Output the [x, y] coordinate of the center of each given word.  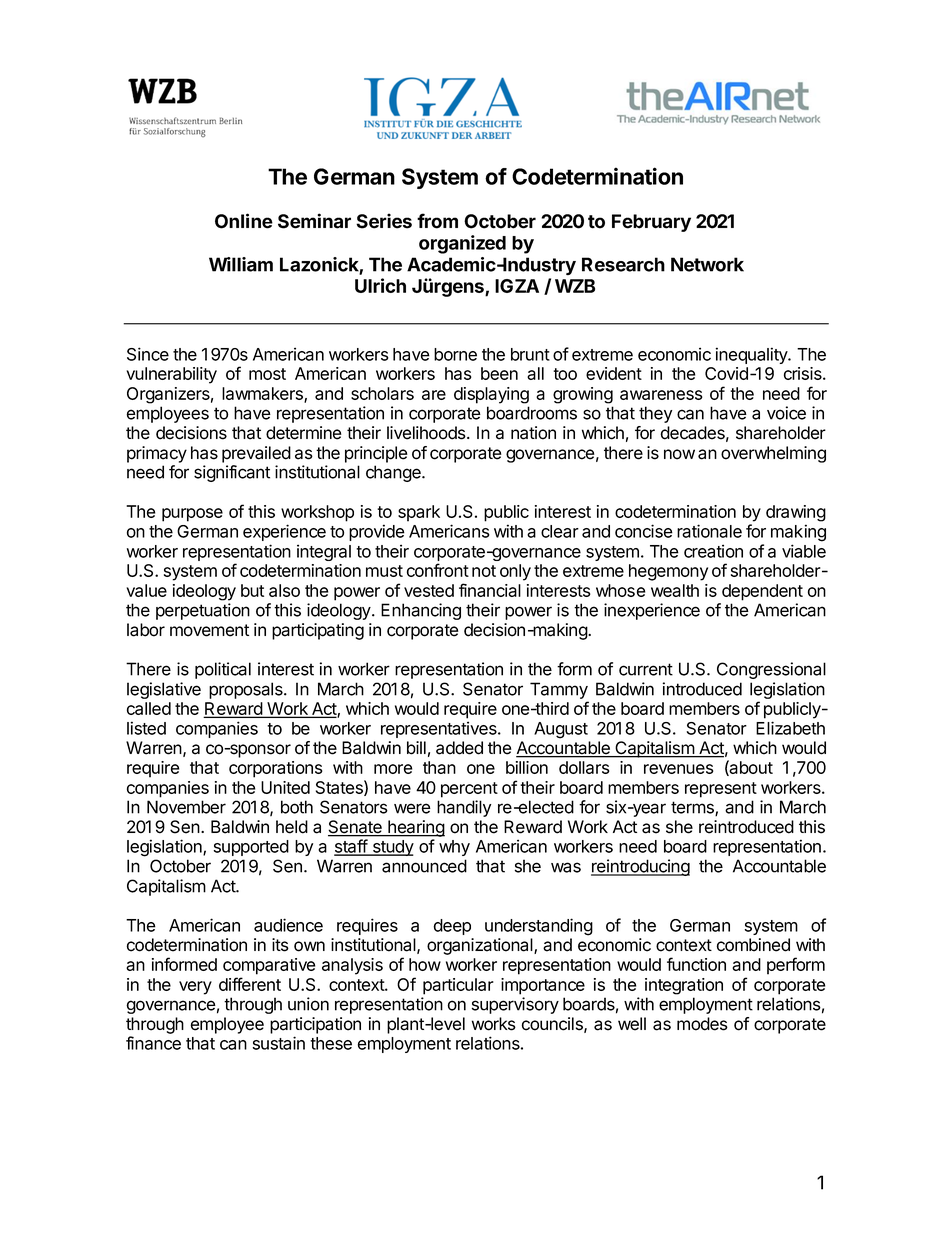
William [241, 264]
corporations [276, 769]
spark [419, 513]
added [459, 748]
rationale [709, 531]
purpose [192, 515]
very [195, 988]
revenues [679, 769]
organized [462, 244]
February [651, 223]
